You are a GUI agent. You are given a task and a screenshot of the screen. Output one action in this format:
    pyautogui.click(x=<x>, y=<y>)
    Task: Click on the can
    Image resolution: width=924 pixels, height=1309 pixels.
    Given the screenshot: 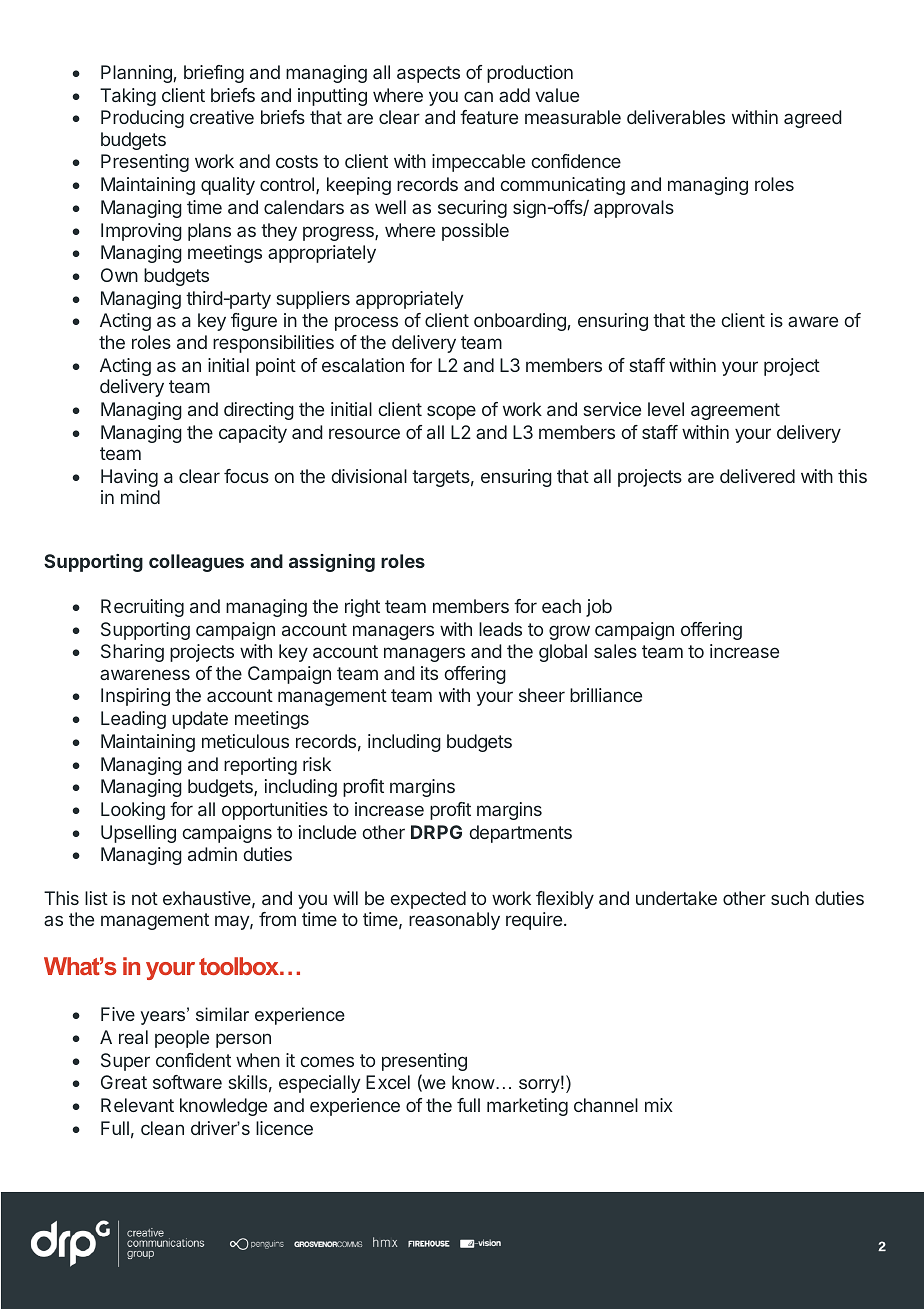 What is the action you would take?
    pyautogui.click(x=478, y=96)
